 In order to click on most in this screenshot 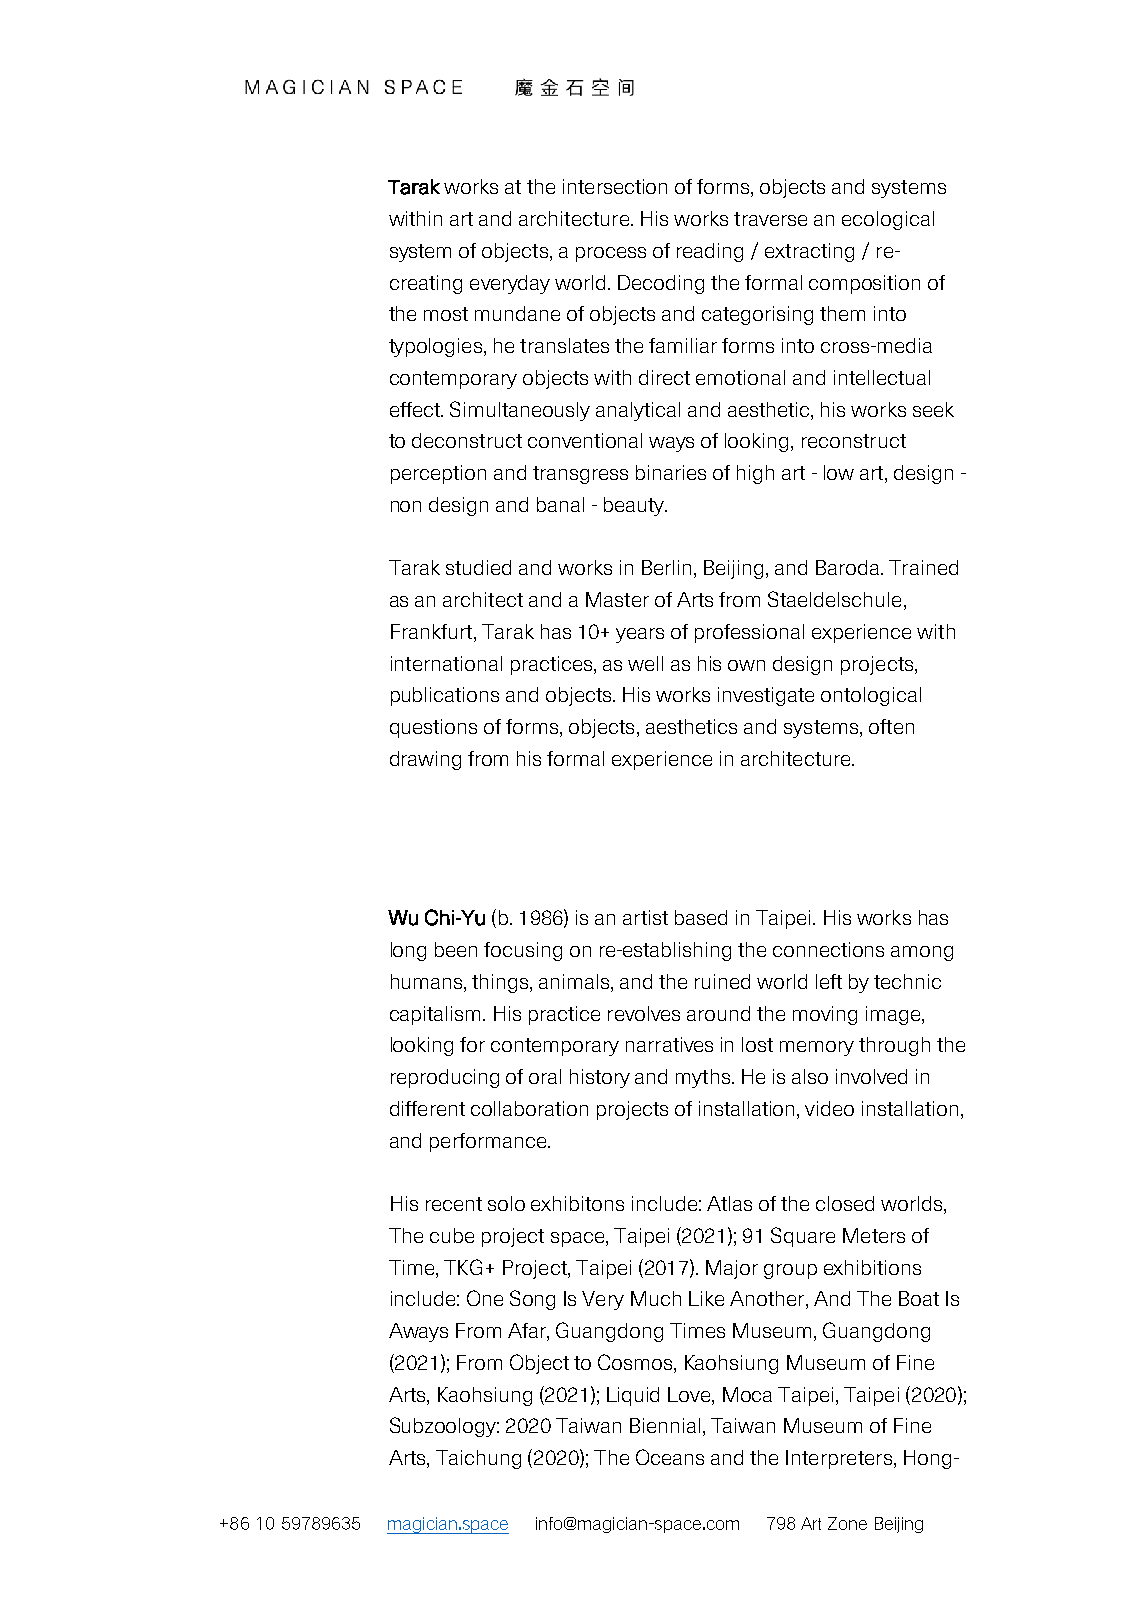, I will do `click(446, 314)`.
